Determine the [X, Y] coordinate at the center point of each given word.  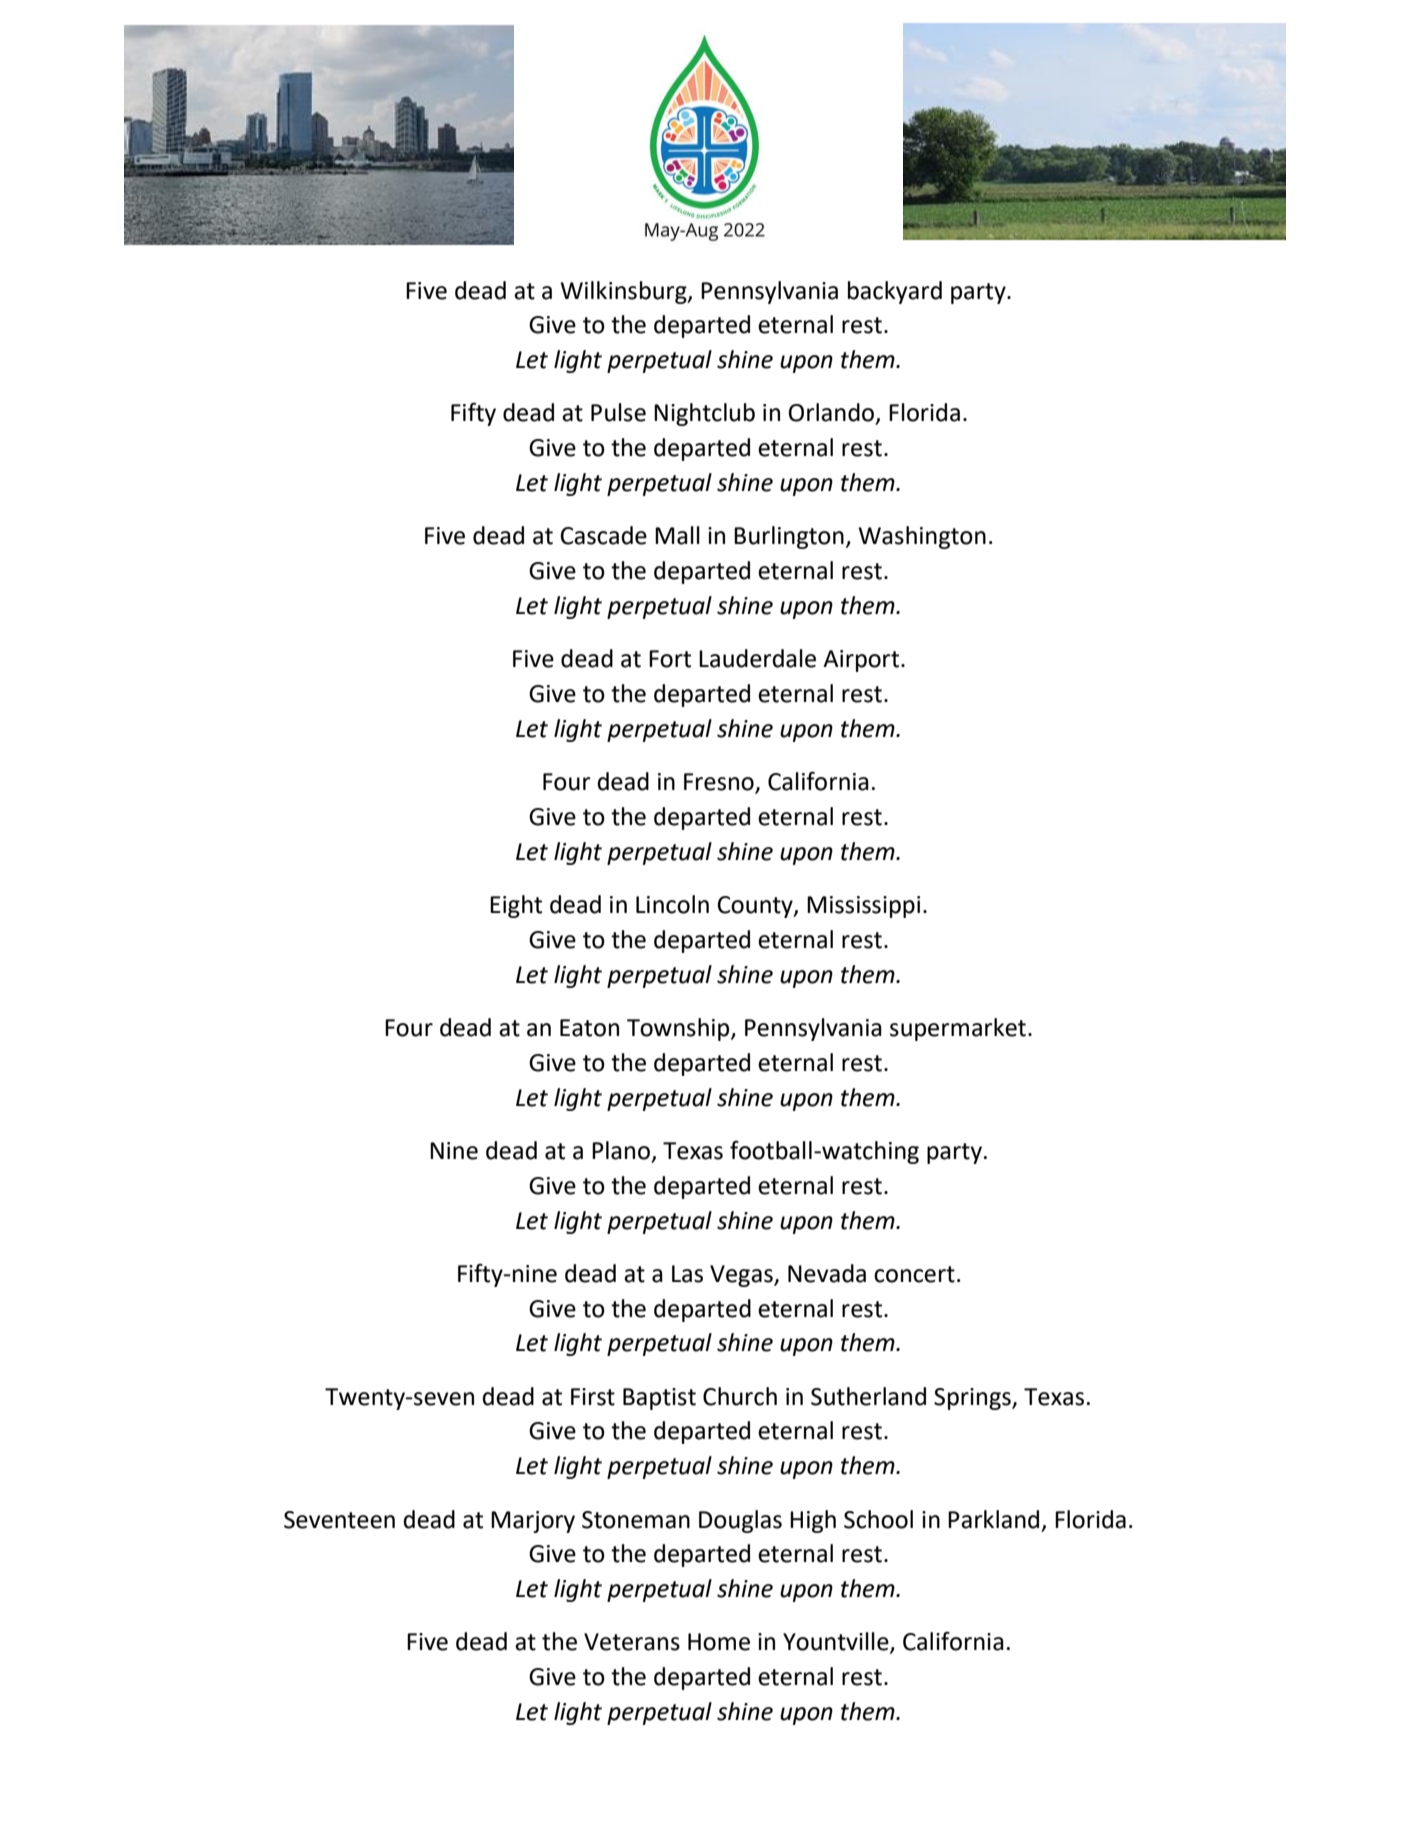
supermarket [958, 1029]
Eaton [589, 1028]
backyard [895, 292]
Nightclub [704, 414]
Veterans [632, 1642]
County [756, 907]
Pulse [618, 412]
